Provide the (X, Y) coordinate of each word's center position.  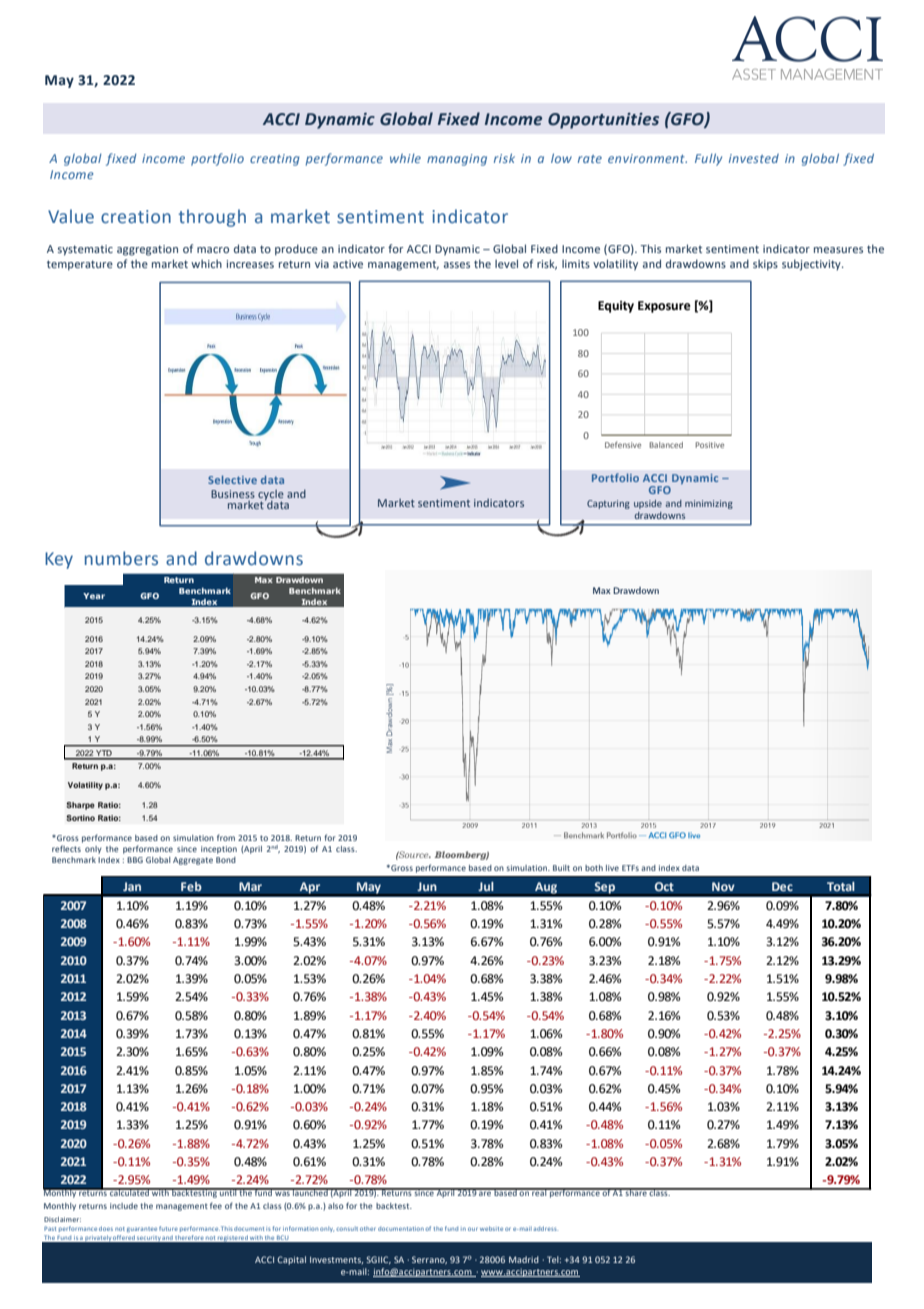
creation (136, 217)
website (491, 1228)
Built (561, 868)
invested (754, 158)
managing (457, 160)
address (546, 1228)
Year (94, 596)
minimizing (709, 504)
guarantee (142, 1230)
